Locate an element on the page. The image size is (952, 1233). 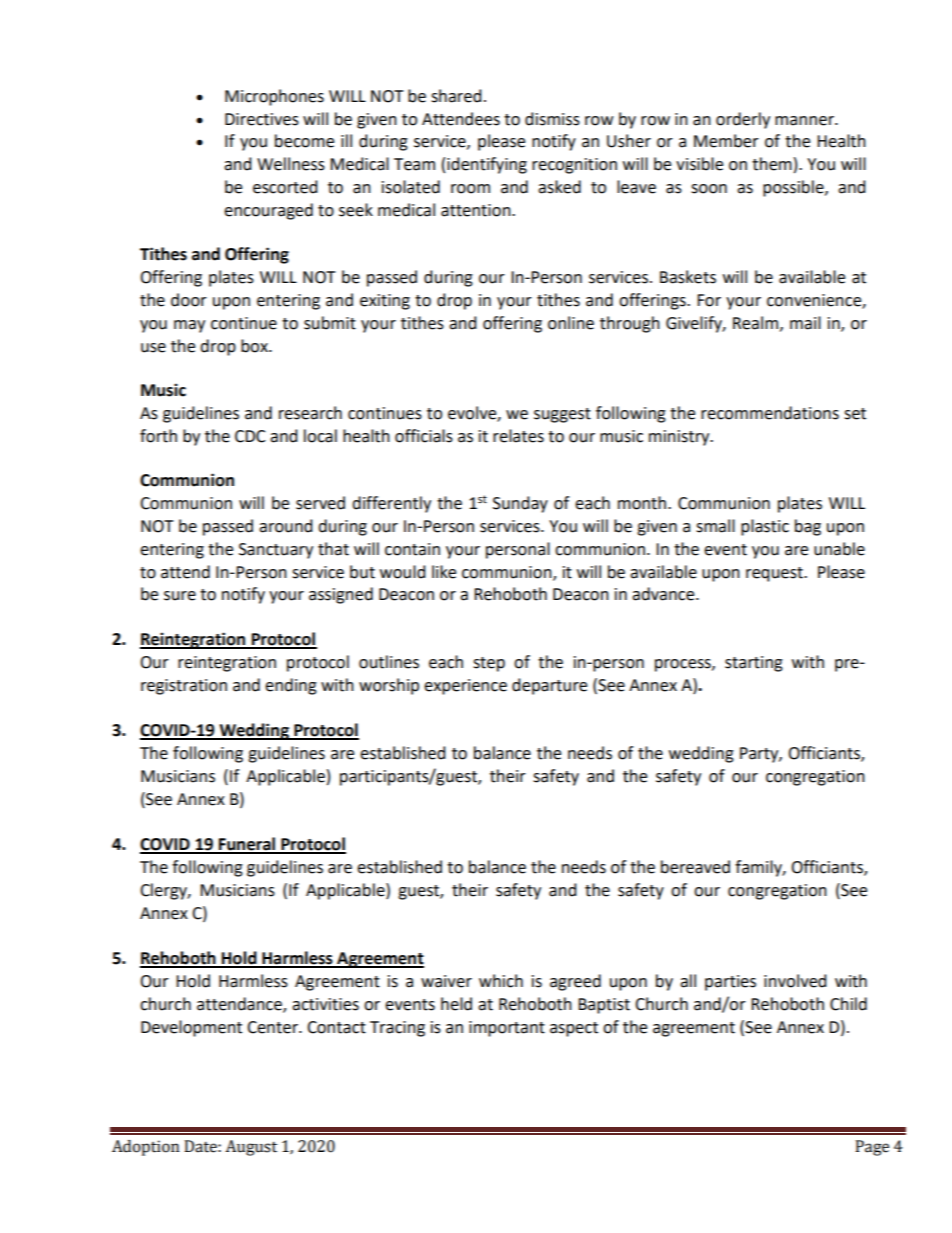
box is located at coordinates (255, 346).
